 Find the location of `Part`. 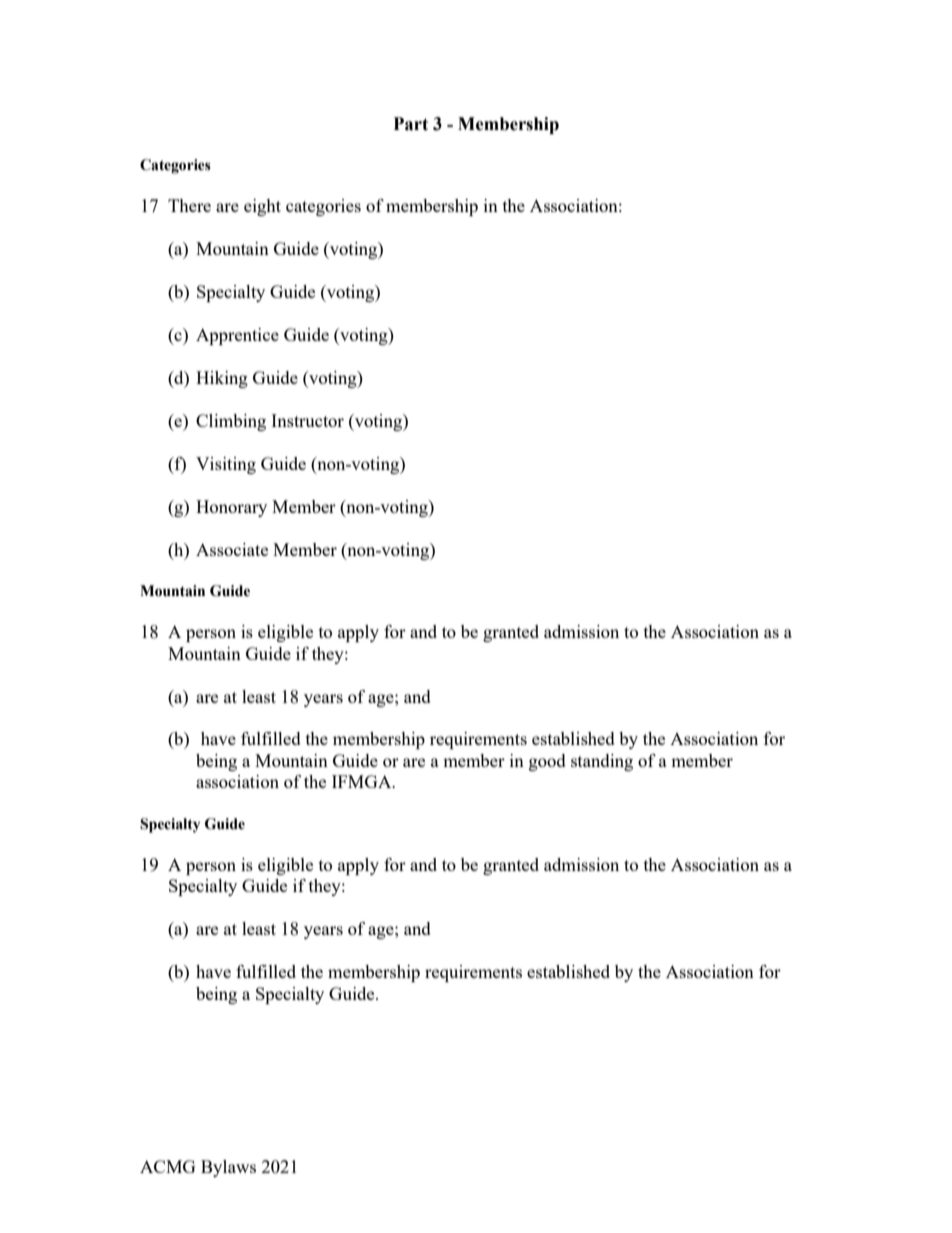

Part is located at coordinates (411, 124).
